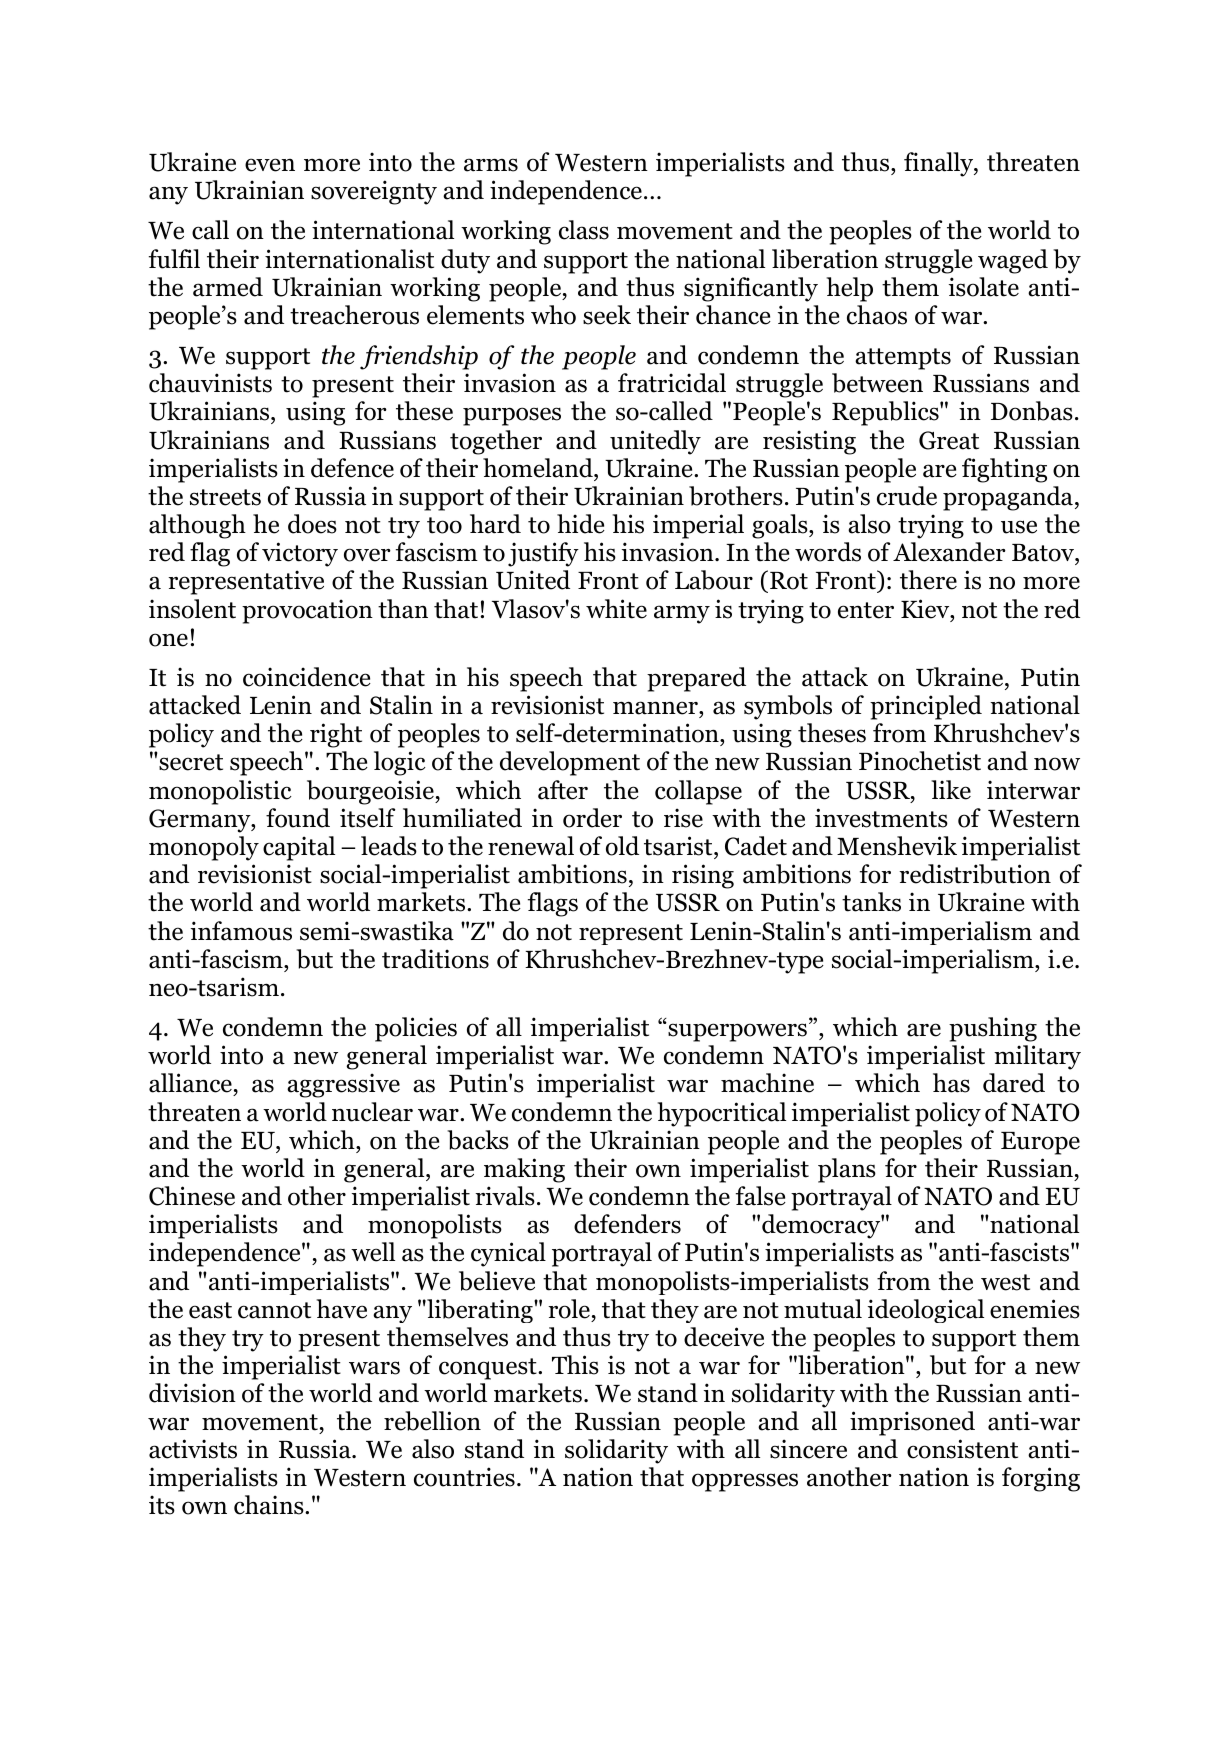 The width and height of the screenshot is (1229, 1737). What do you see at coordinates (1013, 261) in the screenshot?
I see `waged` at bounding box center [1013, 261].
